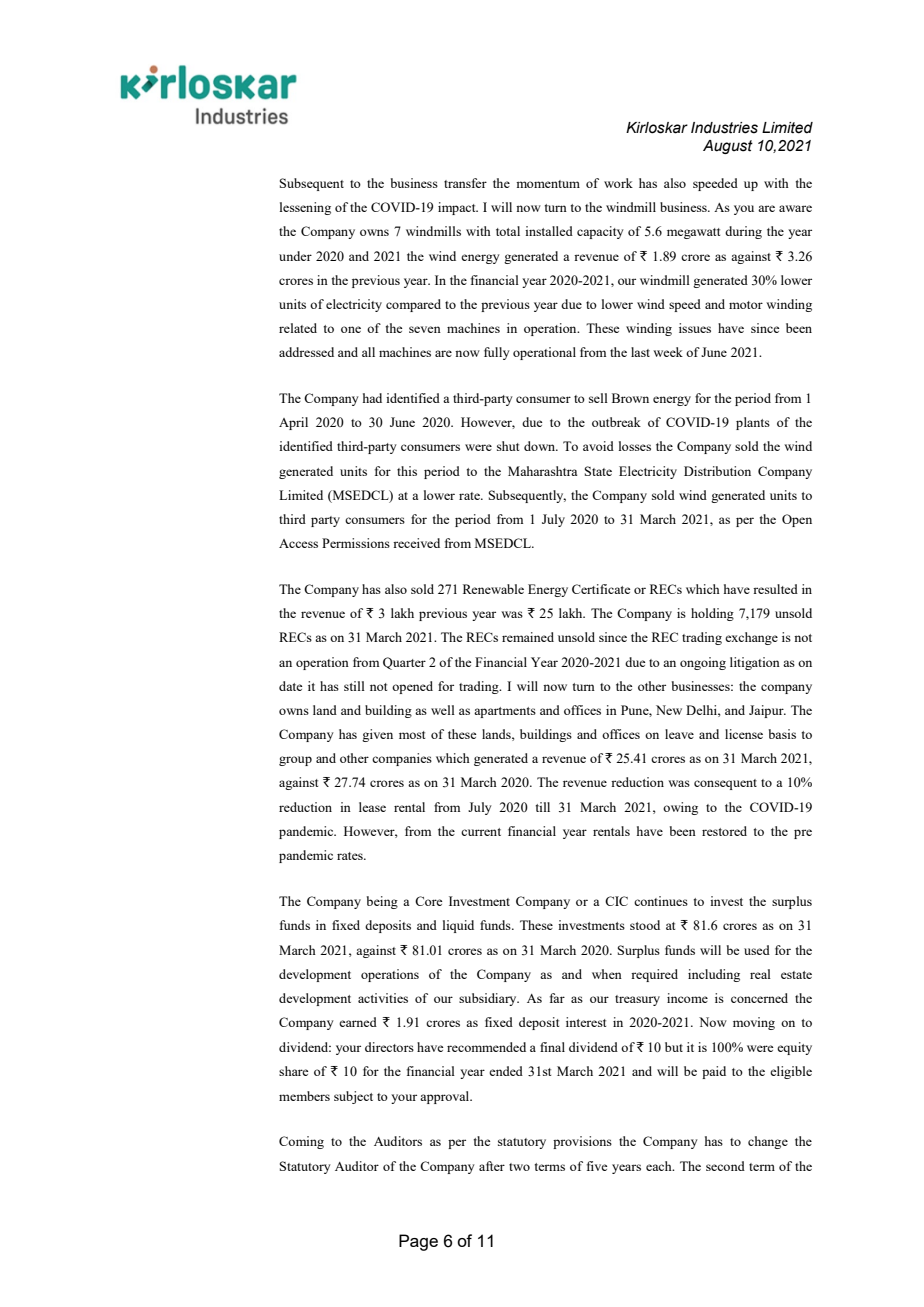 This page has width=924, height=1307. Describe the element at coordinates (755, 663) in the page. I see `litigation` at that location.
